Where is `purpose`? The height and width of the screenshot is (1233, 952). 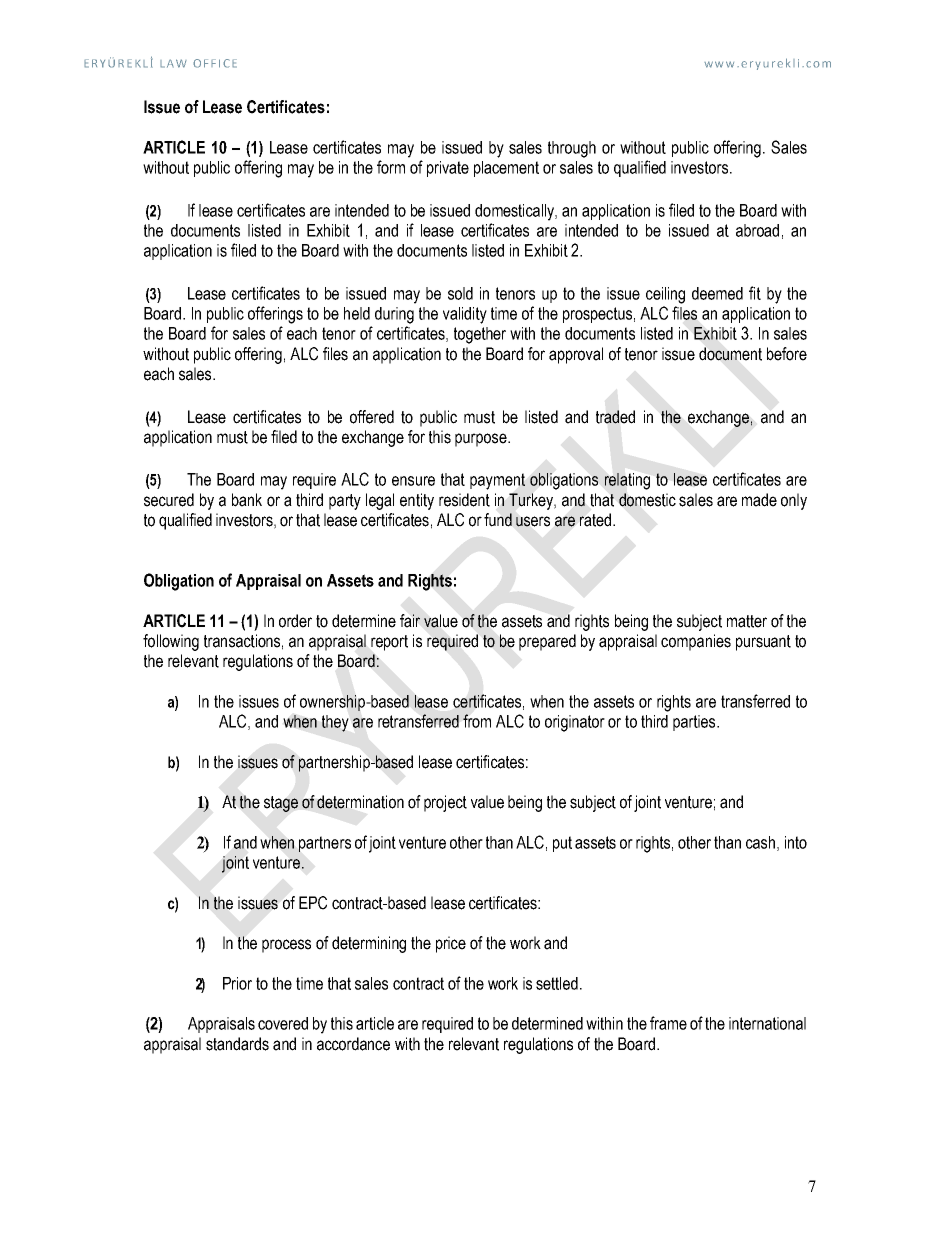 purpose is located at coordinates (482, 440).
